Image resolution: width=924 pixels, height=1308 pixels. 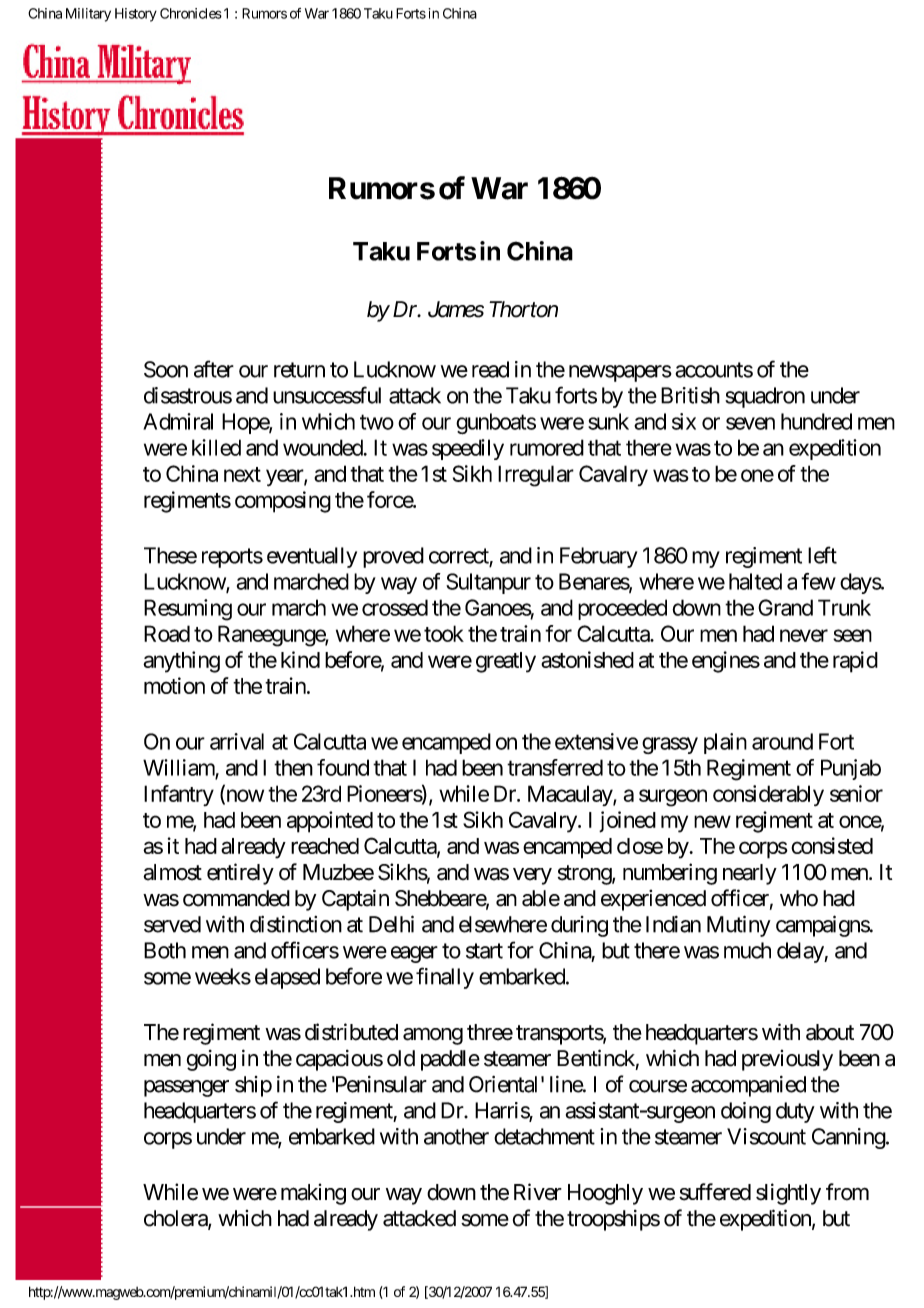 I want to click on Chronicles, so click(x=191, y=13).
